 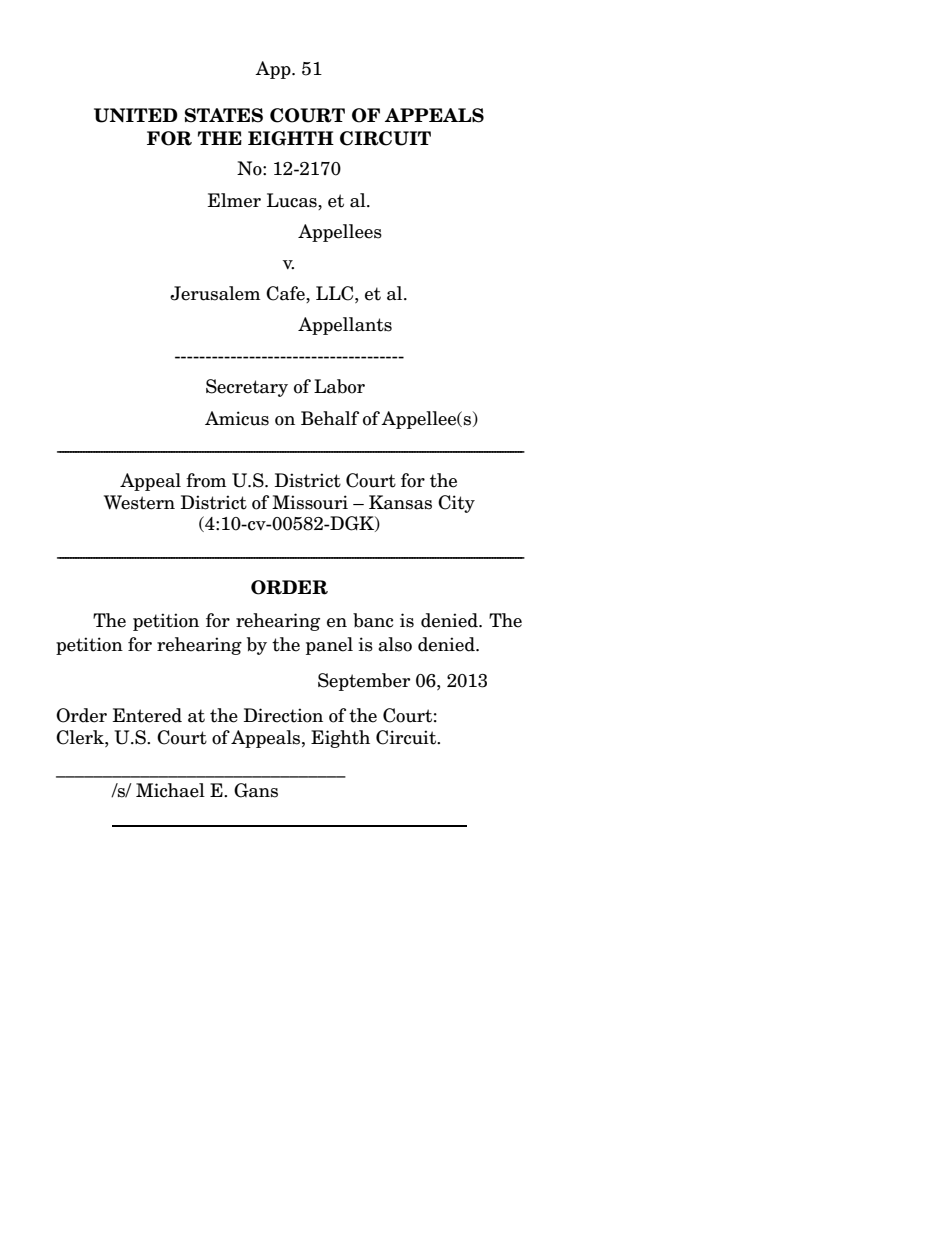 I want to click on Secretary, so click(x=247, y=388).
